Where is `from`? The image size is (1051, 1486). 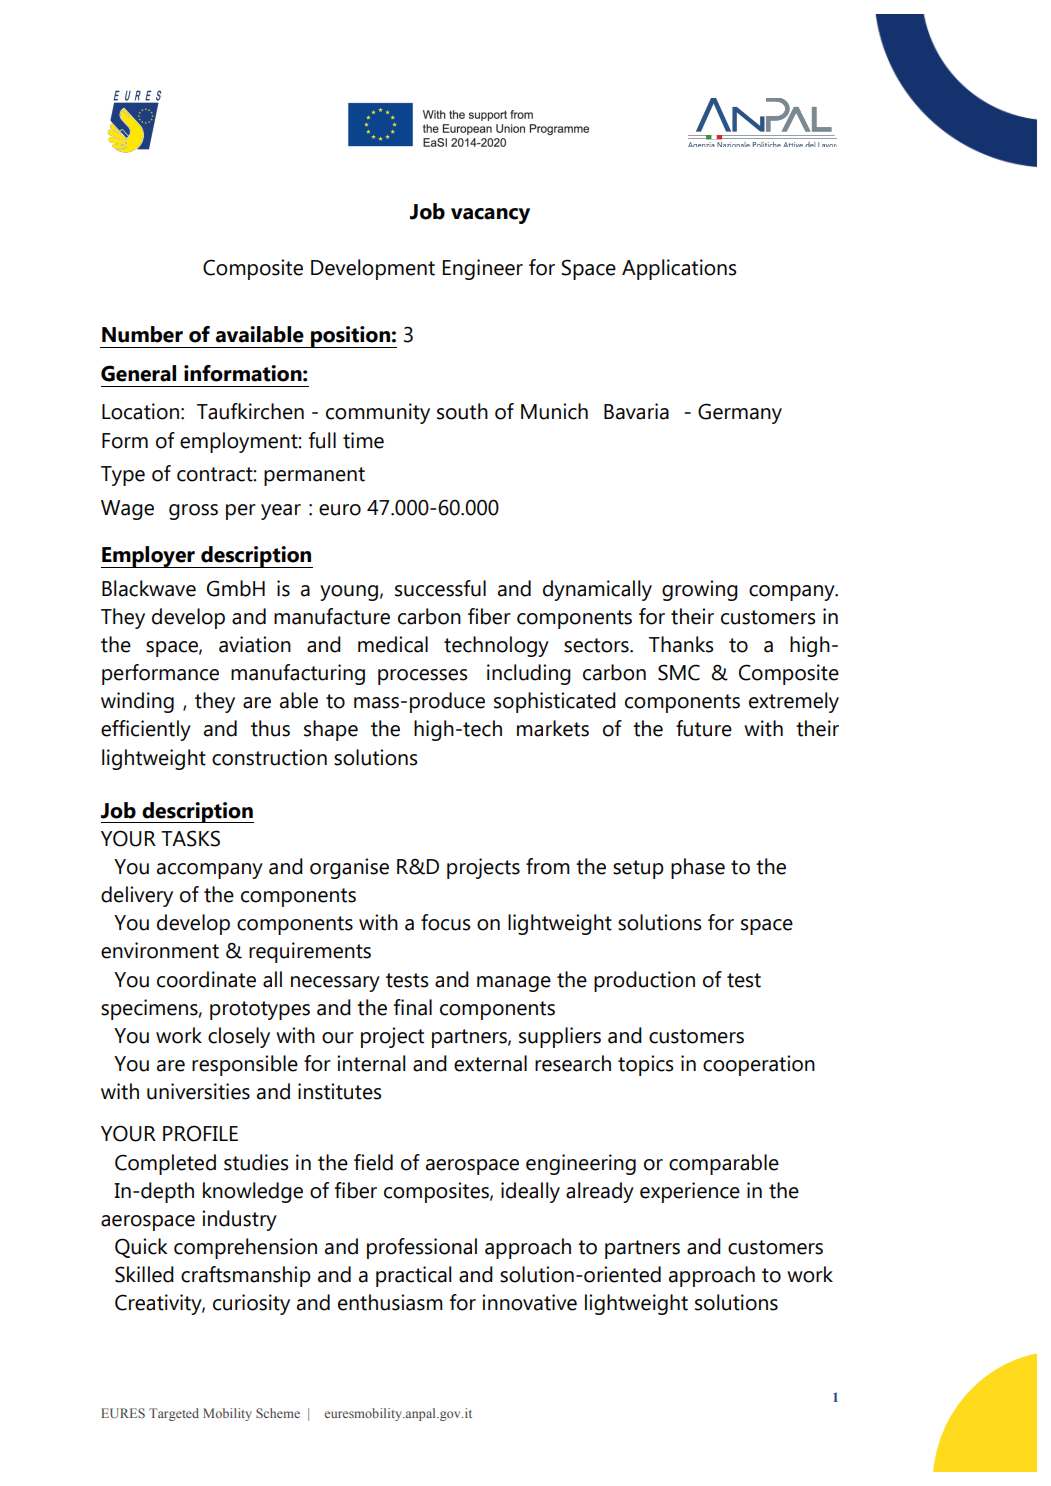
from is located at coordinates (548, 866).
